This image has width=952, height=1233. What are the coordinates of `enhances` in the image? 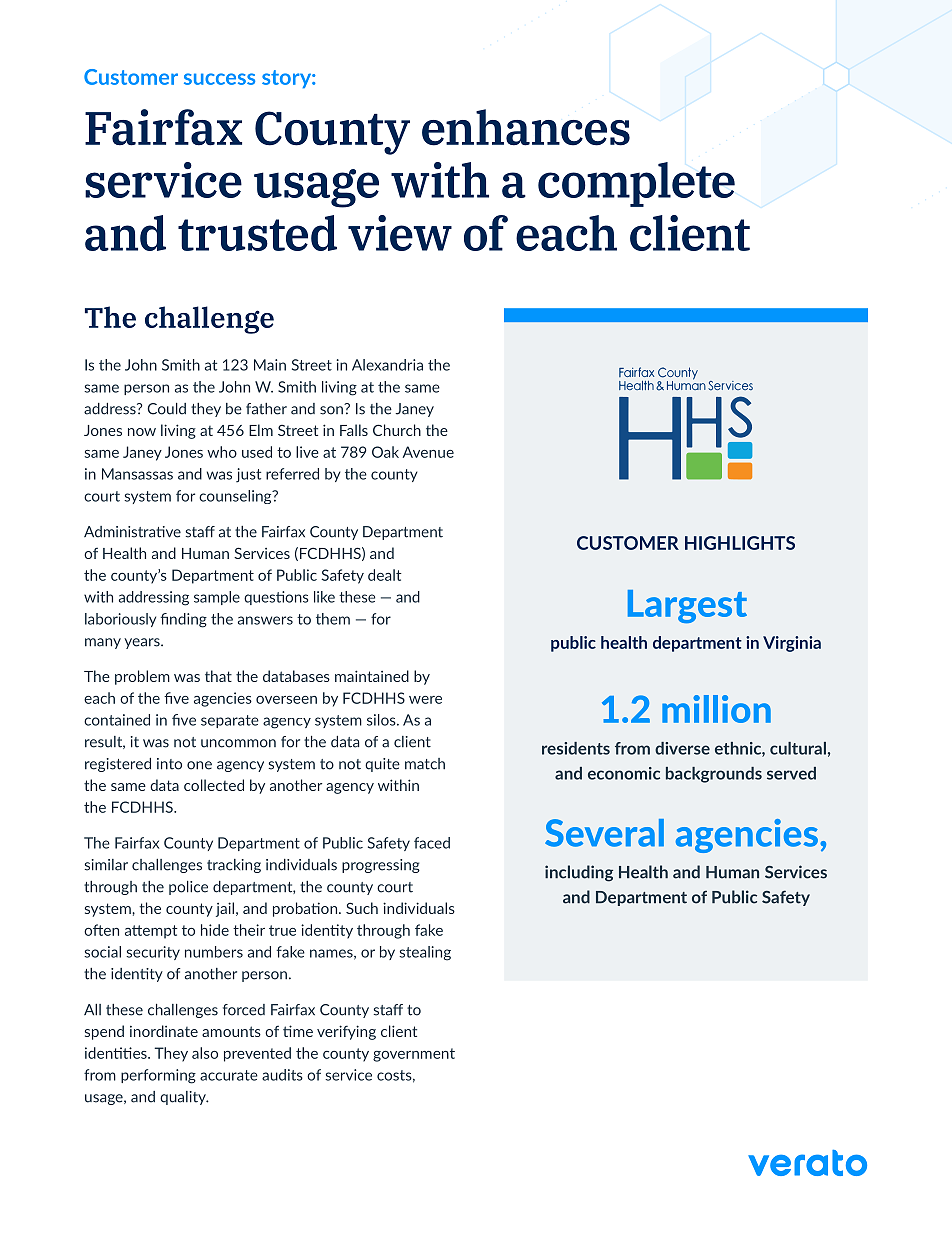 It's located at (526, 127).
